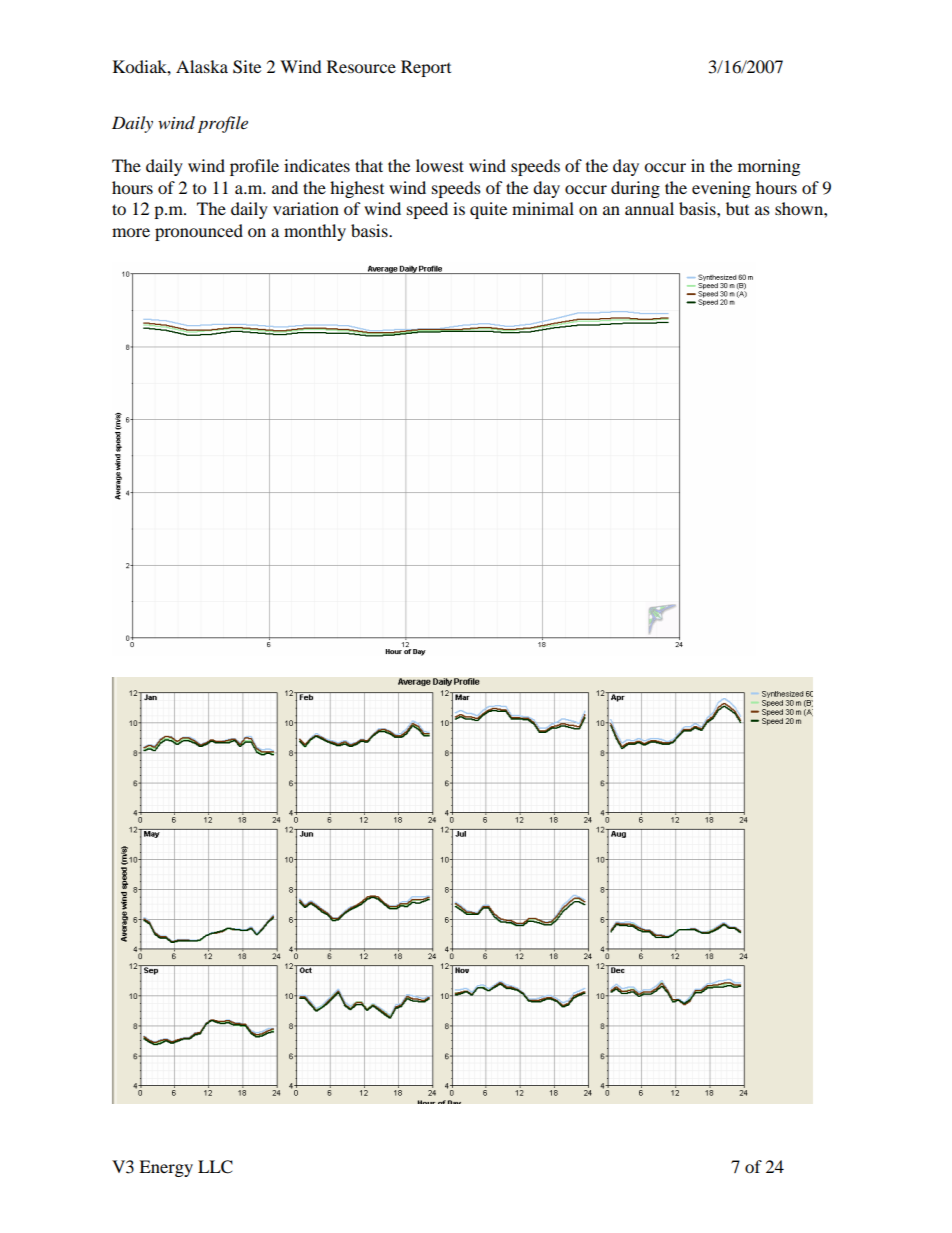 The image size is (952, 1233). What do you see at coordinates (426, 68) in the screenshot?
I see `Report` at bounding box center [426, 68].
